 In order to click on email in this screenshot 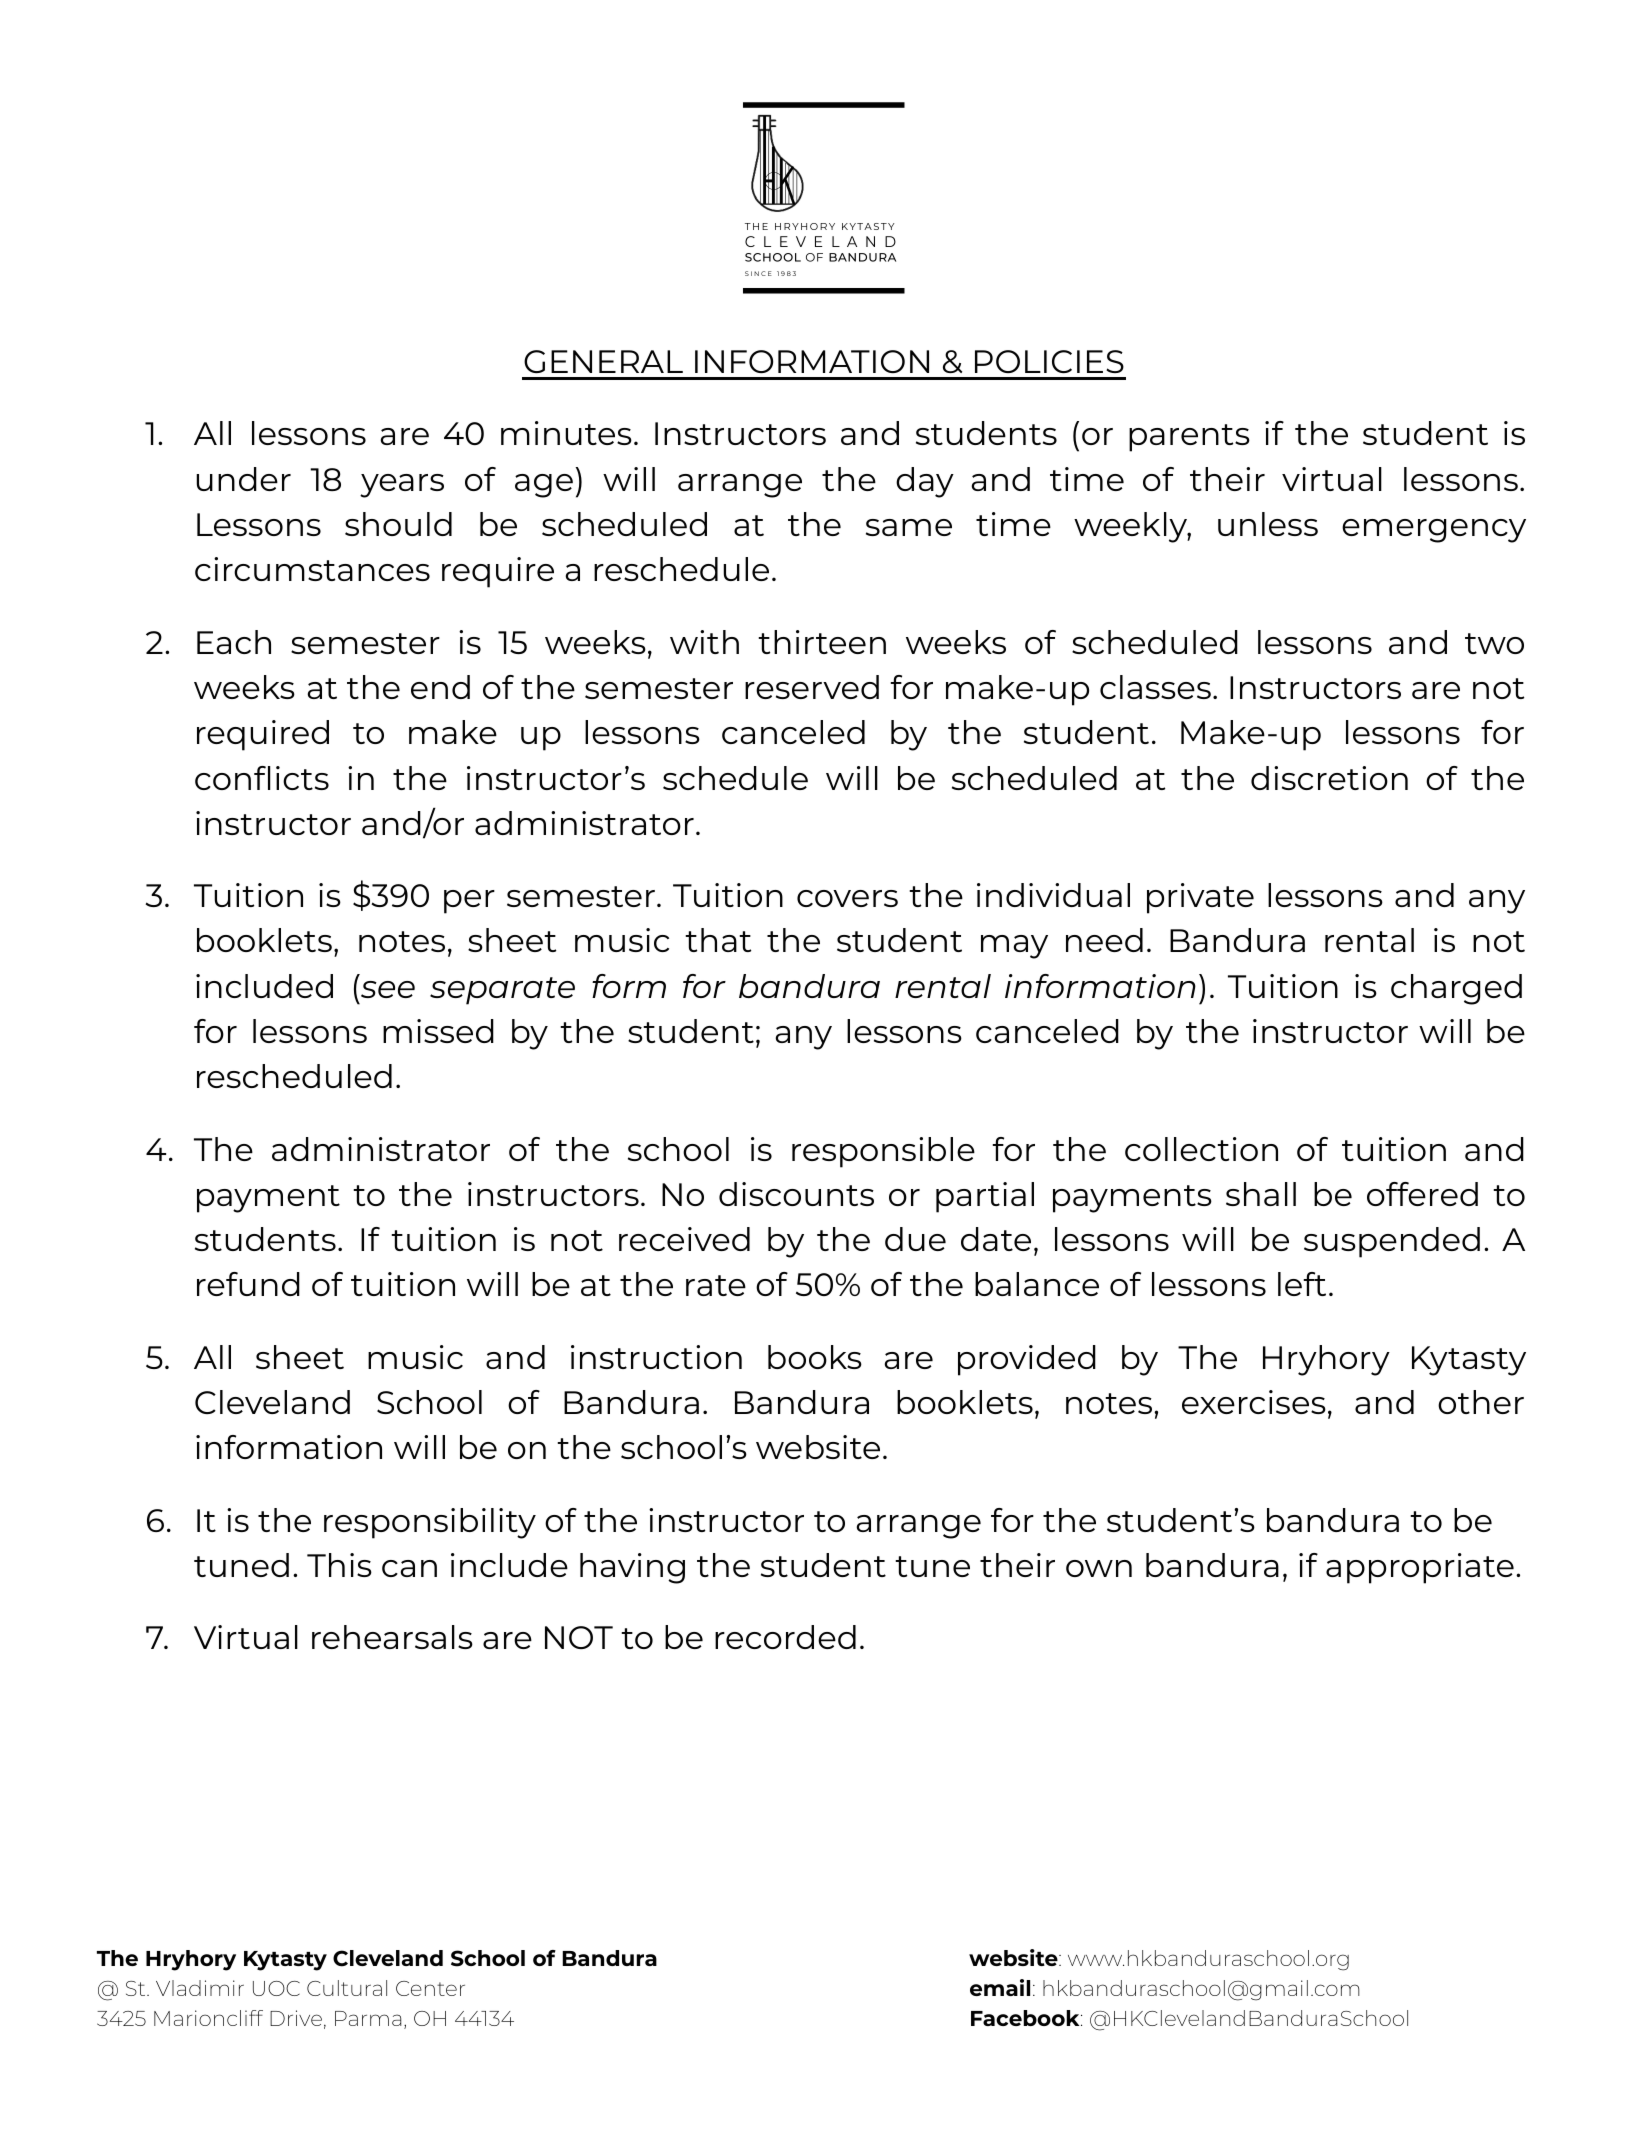, I will do `click(1000, 1987)`.
